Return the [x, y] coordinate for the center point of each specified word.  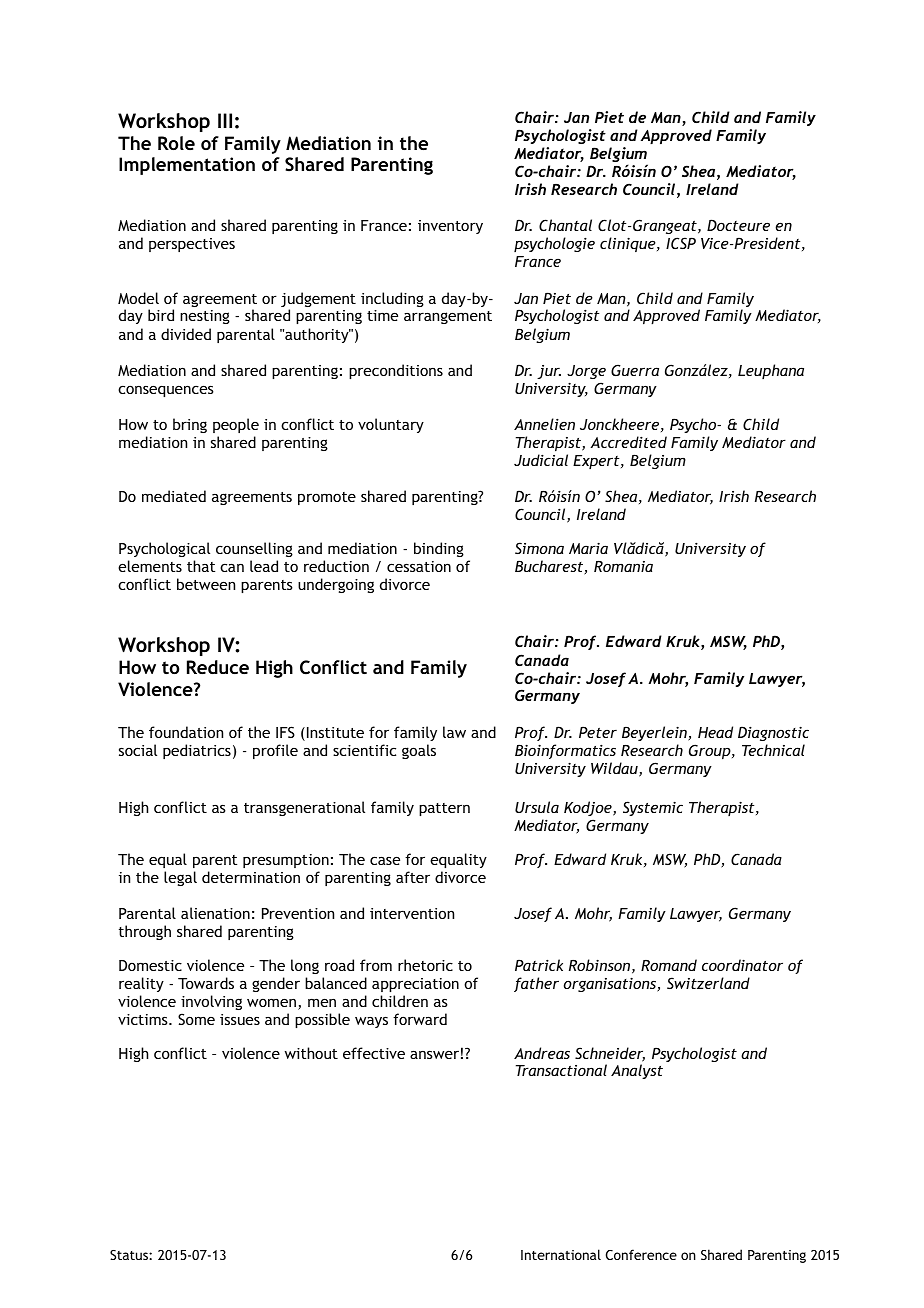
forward [420, 1019]
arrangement [448, 317]
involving [211, 1002]
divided [186, 334]
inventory [450, 227]
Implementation [187, 166]
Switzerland [708, 983]
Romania [623, 566]
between [206, 584]
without [311, 1053]
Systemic [653, 808]
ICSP [681, 243]
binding [439, 549]
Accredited [628, 442]
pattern [444, 809]
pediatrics [197, 751]
